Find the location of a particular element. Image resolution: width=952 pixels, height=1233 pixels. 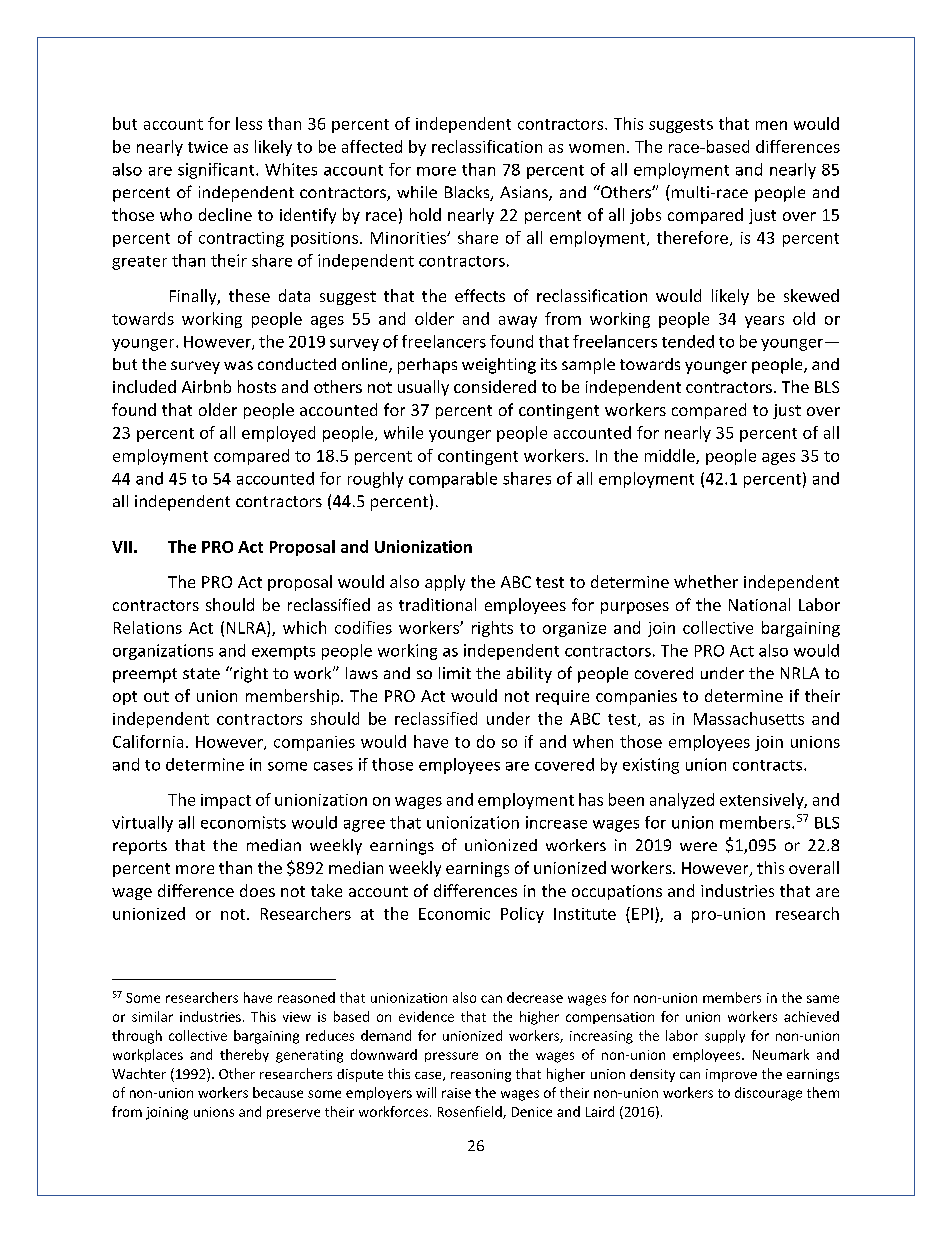

thereby is located at coordinates (244, 1055).
